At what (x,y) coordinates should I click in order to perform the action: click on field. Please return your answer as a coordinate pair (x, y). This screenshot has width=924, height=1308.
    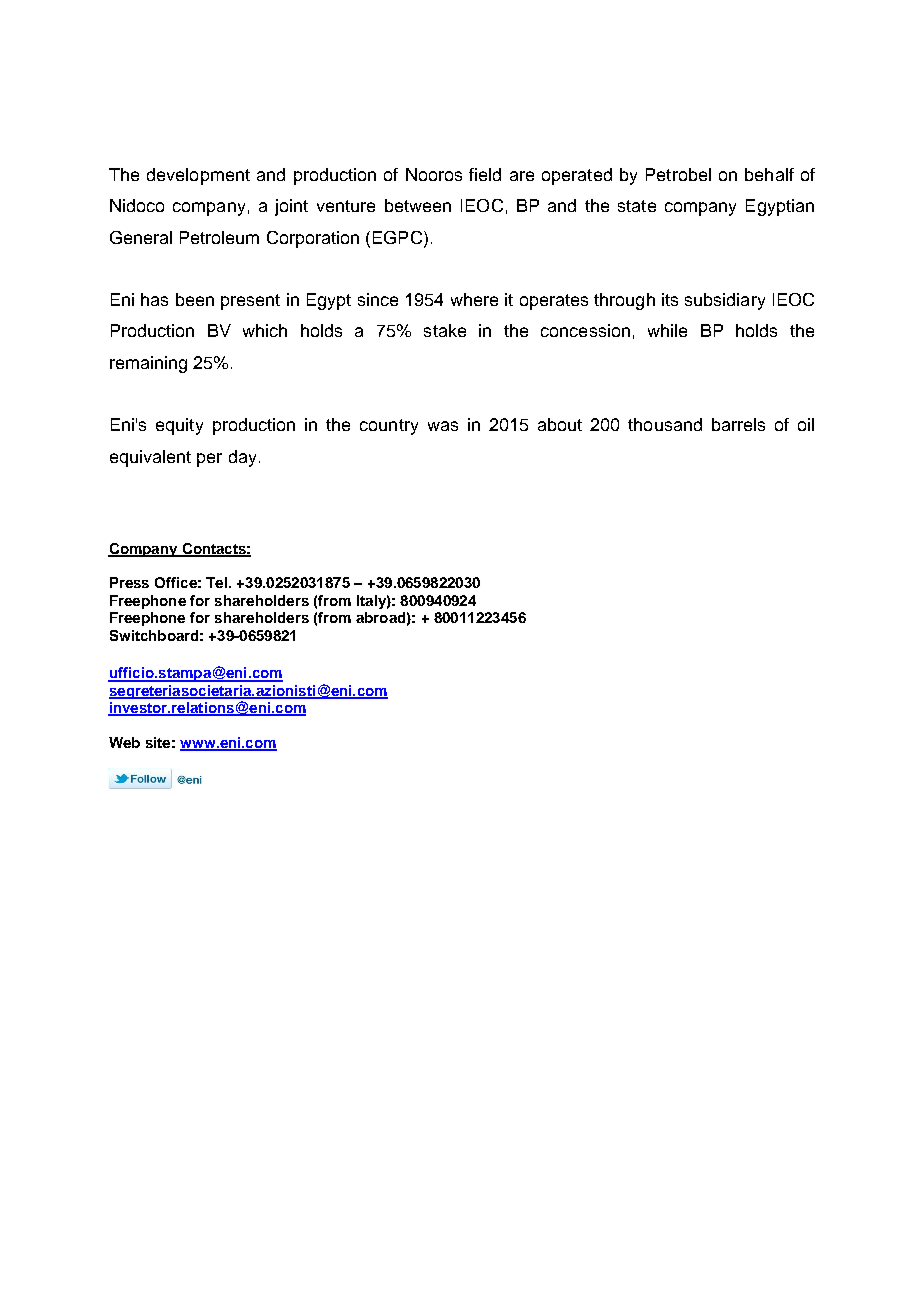
    Looking at the image, I should click on (485, 174).
